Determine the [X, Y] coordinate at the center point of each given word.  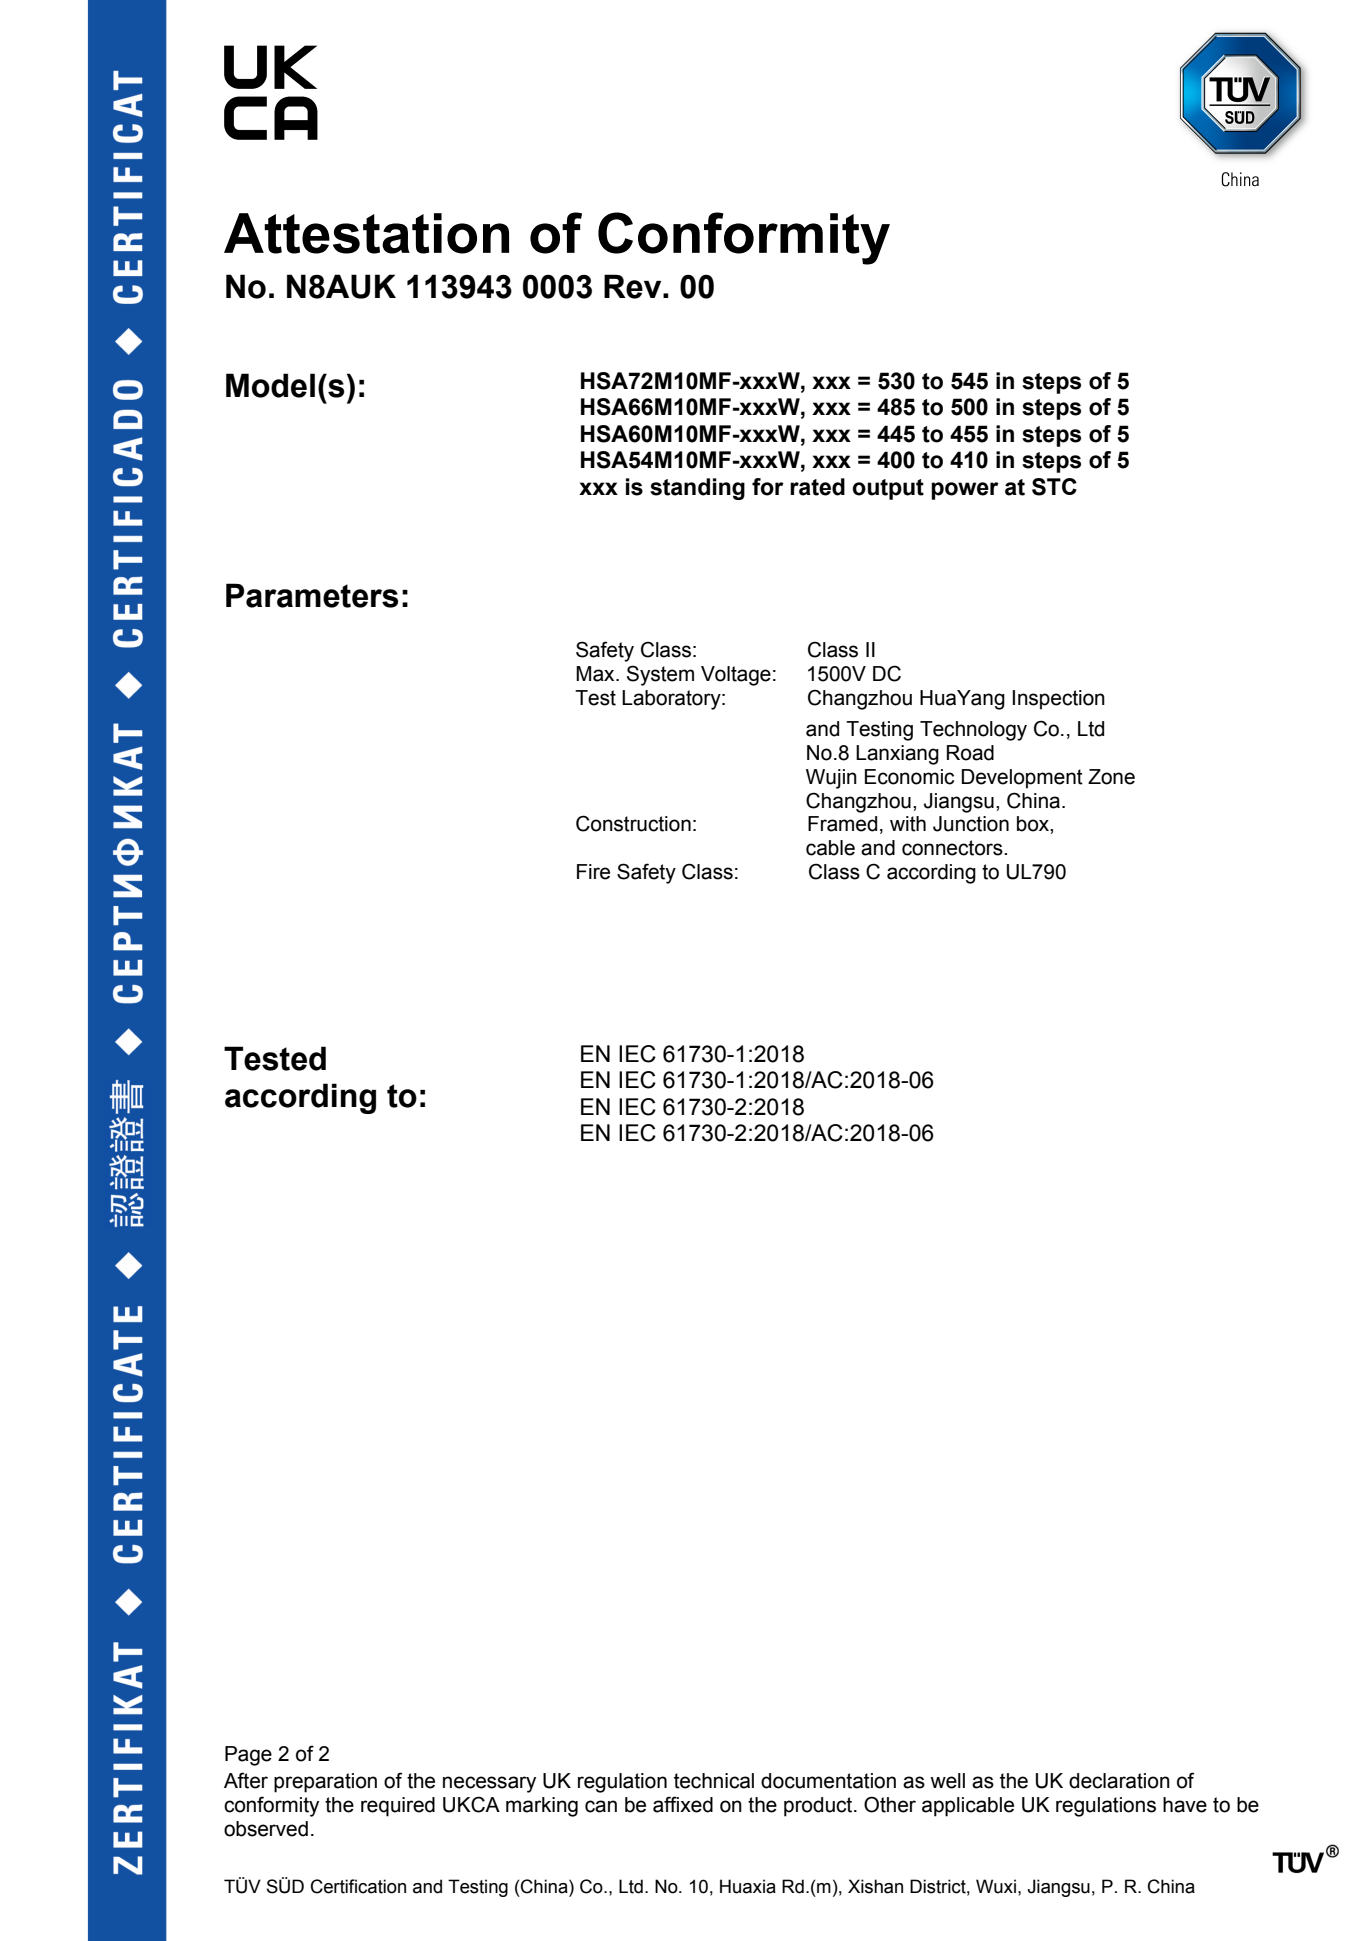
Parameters [312, 595]
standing [697, 489]
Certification [358, 1886]
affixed [683, 1804]
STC [1054, 487]
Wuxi [996, 1886]
